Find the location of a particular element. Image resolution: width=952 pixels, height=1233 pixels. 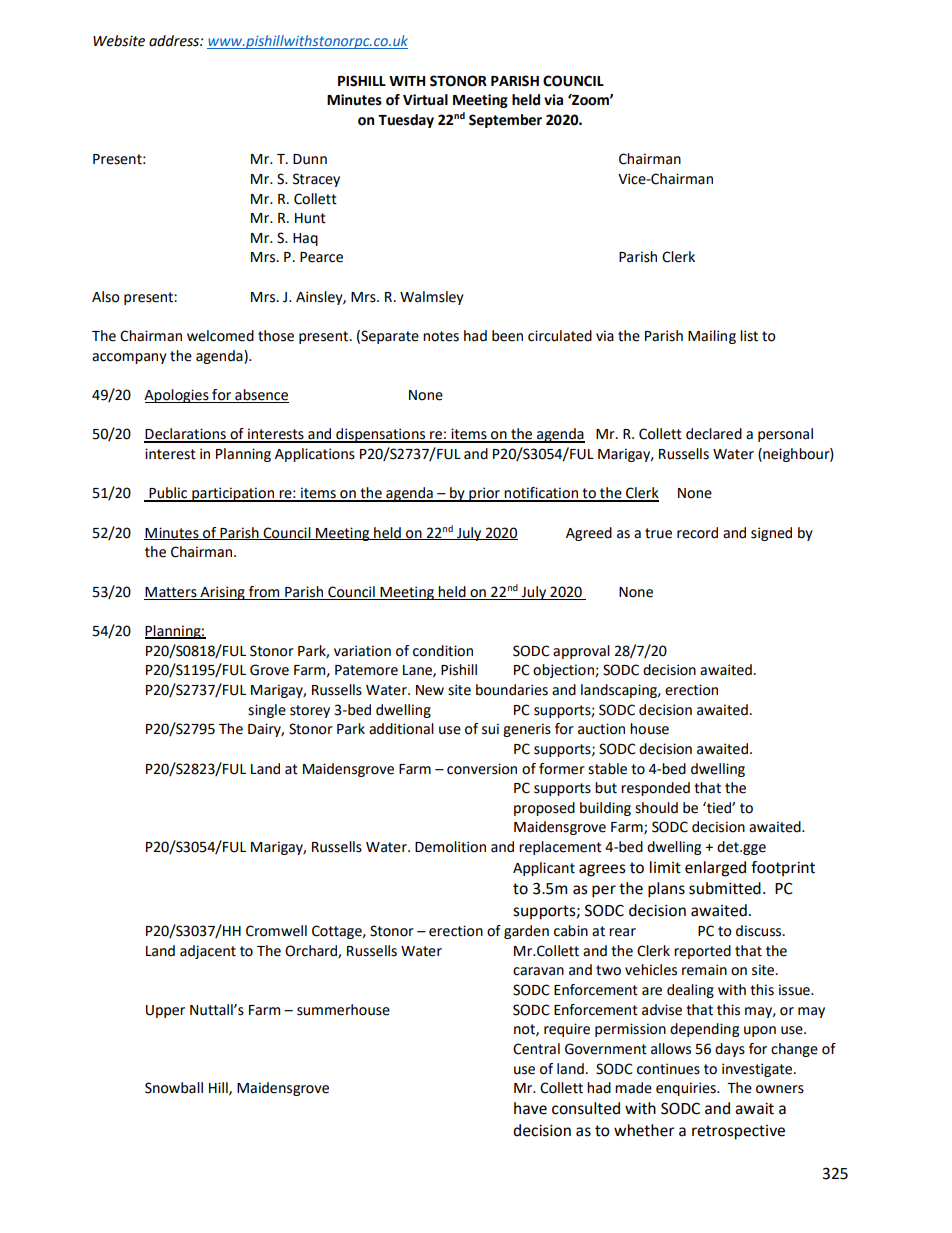

adjacent is located at coordinates (208, 952).
